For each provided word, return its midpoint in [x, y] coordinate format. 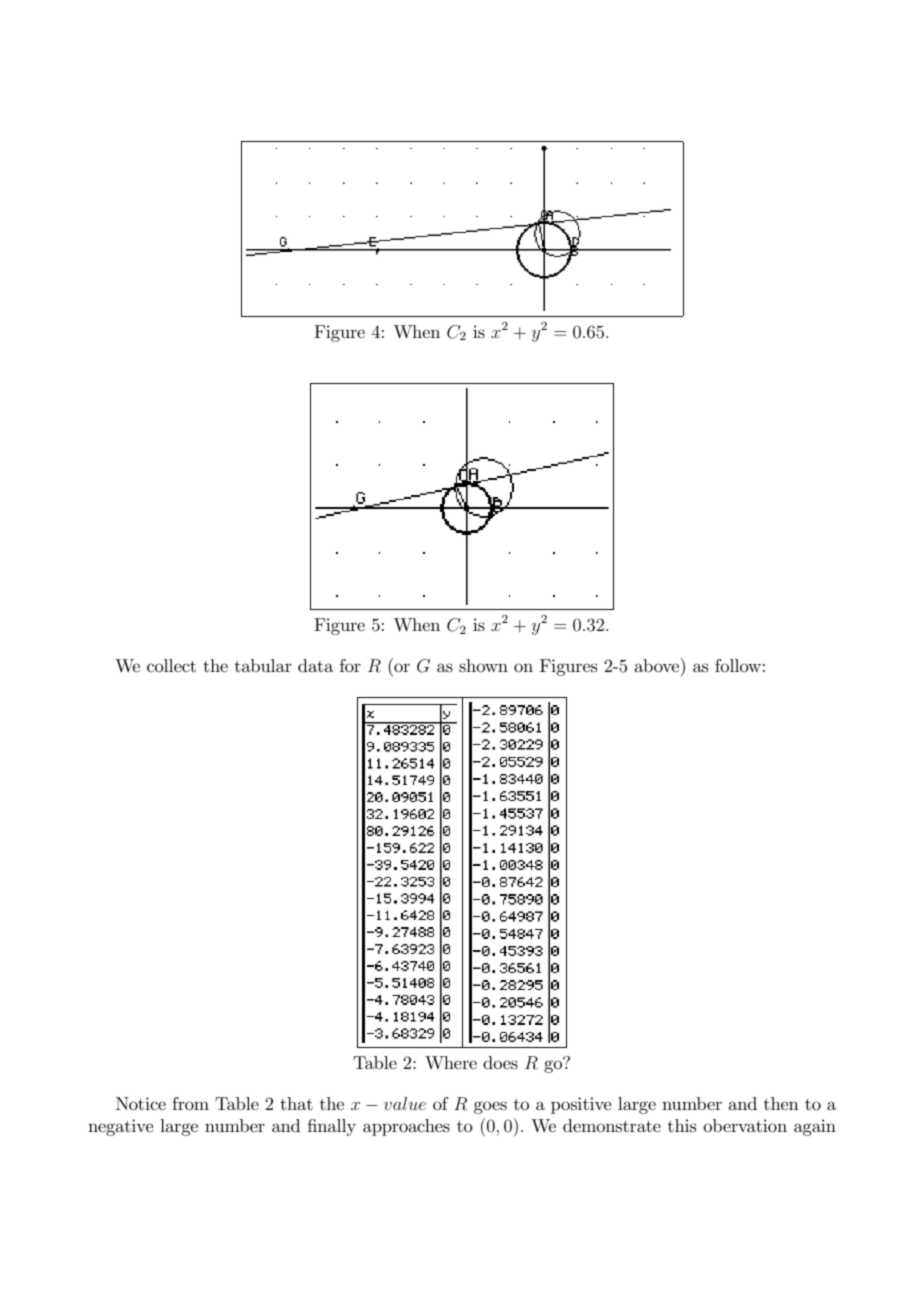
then [781, 1103]
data [315, 665]
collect [171, 666]
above [658, 665]
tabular [263, 665]
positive [581, 1105]
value [405, 1103]
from [190, 1104]
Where [451, 1062]
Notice [141, 1104]
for [350, 666]
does [500, 1063]
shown [483, 665]
